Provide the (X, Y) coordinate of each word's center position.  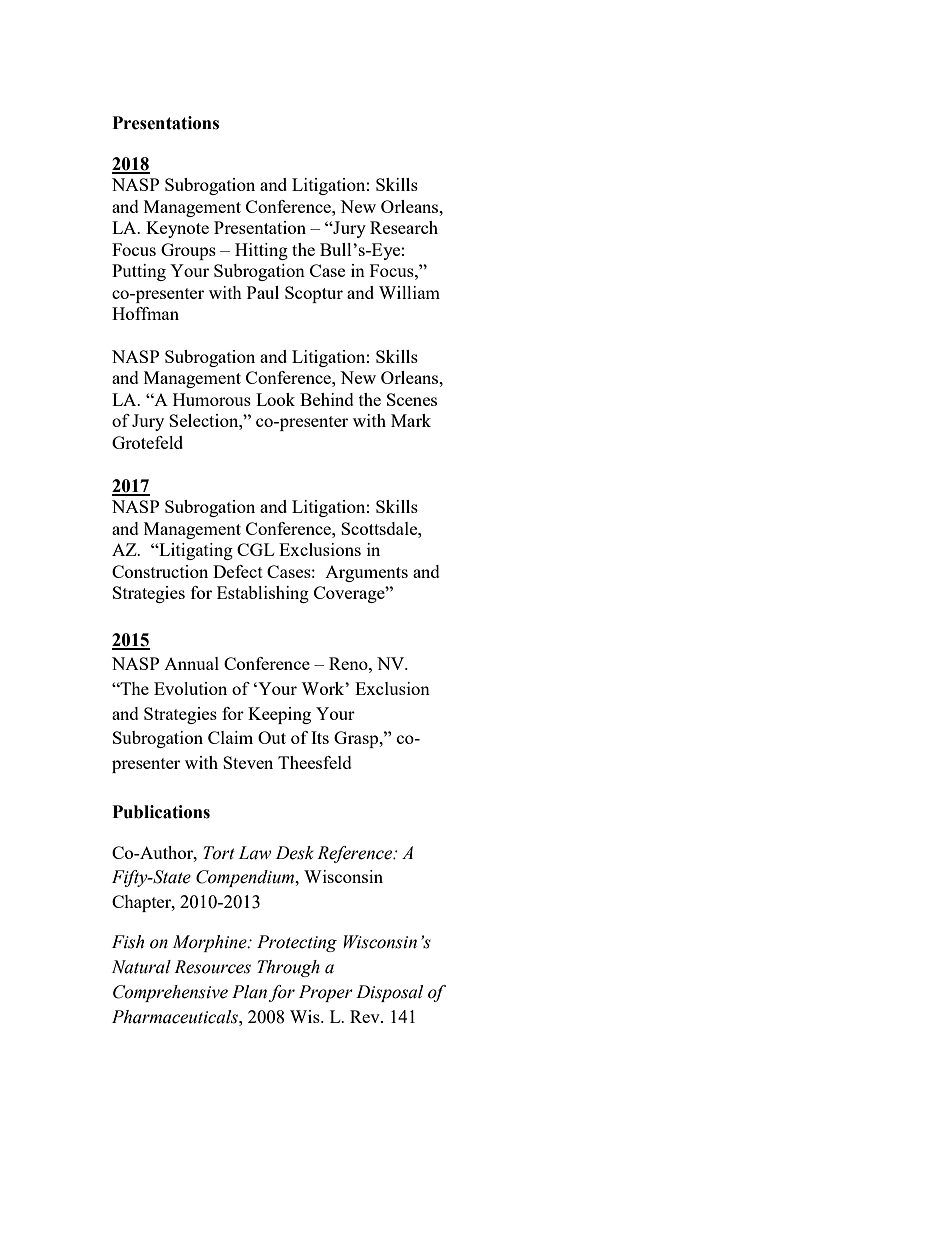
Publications (161, 812)
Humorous (212, 399)
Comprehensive (170, 993)
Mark (411, 420)
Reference (356, 854)
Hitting (261, 251)
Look (275, 399)
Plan (249, 992)
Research (404, 227)
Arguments (366, 574)
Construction (160, 571)
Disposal (389, 993)
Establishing (263, 594)
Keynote (177, 229)
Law (254, 853)
